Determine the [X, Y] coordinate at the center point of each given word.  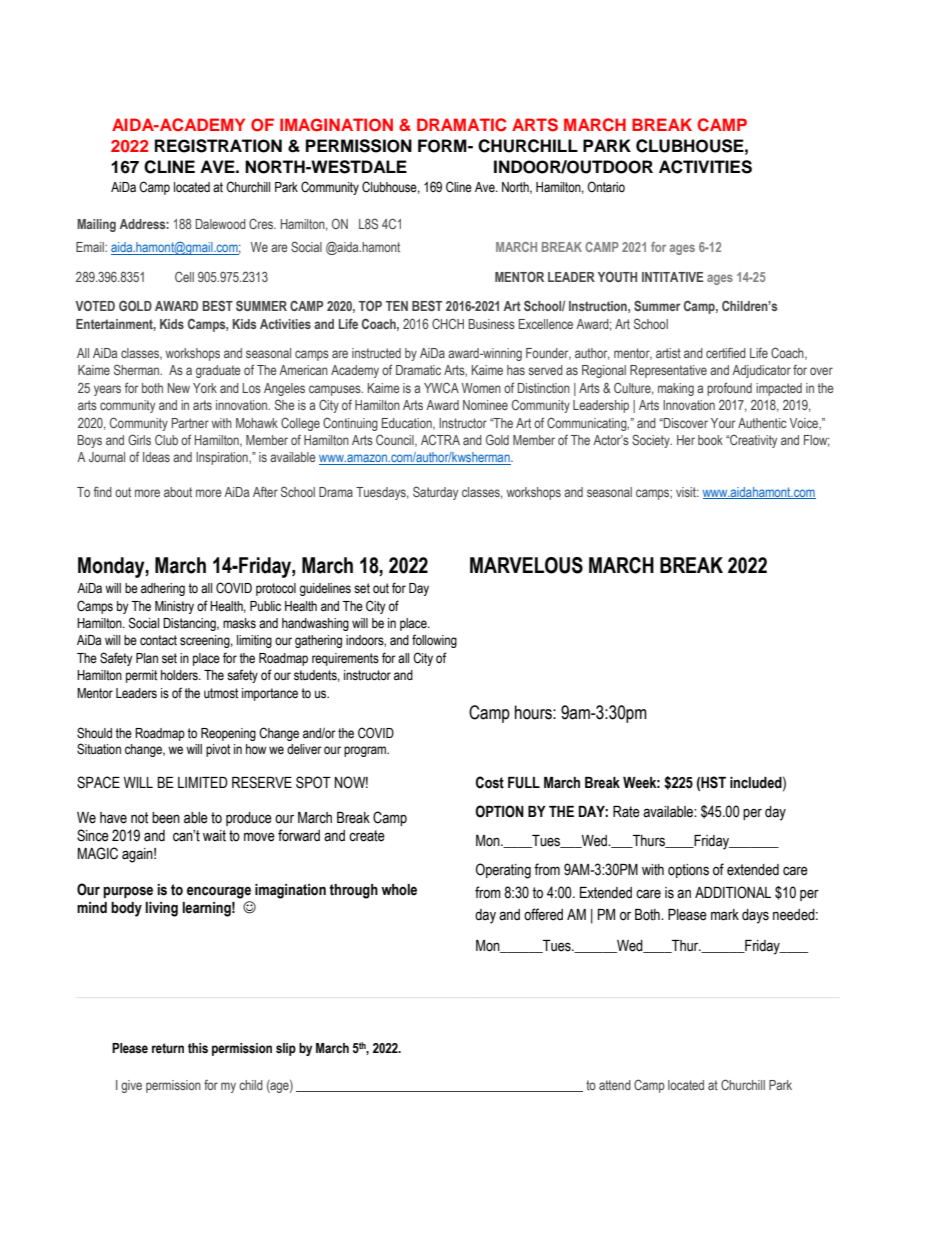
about [178, 492]
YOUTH [617, 276]
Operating [503, 871]
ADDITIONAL [733, 892]
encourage [219, 892]
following [434, 641]
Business [491, 324]
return [168, 1048]
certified [726, 352]
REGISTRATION [218, 146]
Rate [626, 812]
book [710, 440]
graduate [218, 371]
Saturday [435, 493]
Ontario [606, 186]
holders [180, 675]
